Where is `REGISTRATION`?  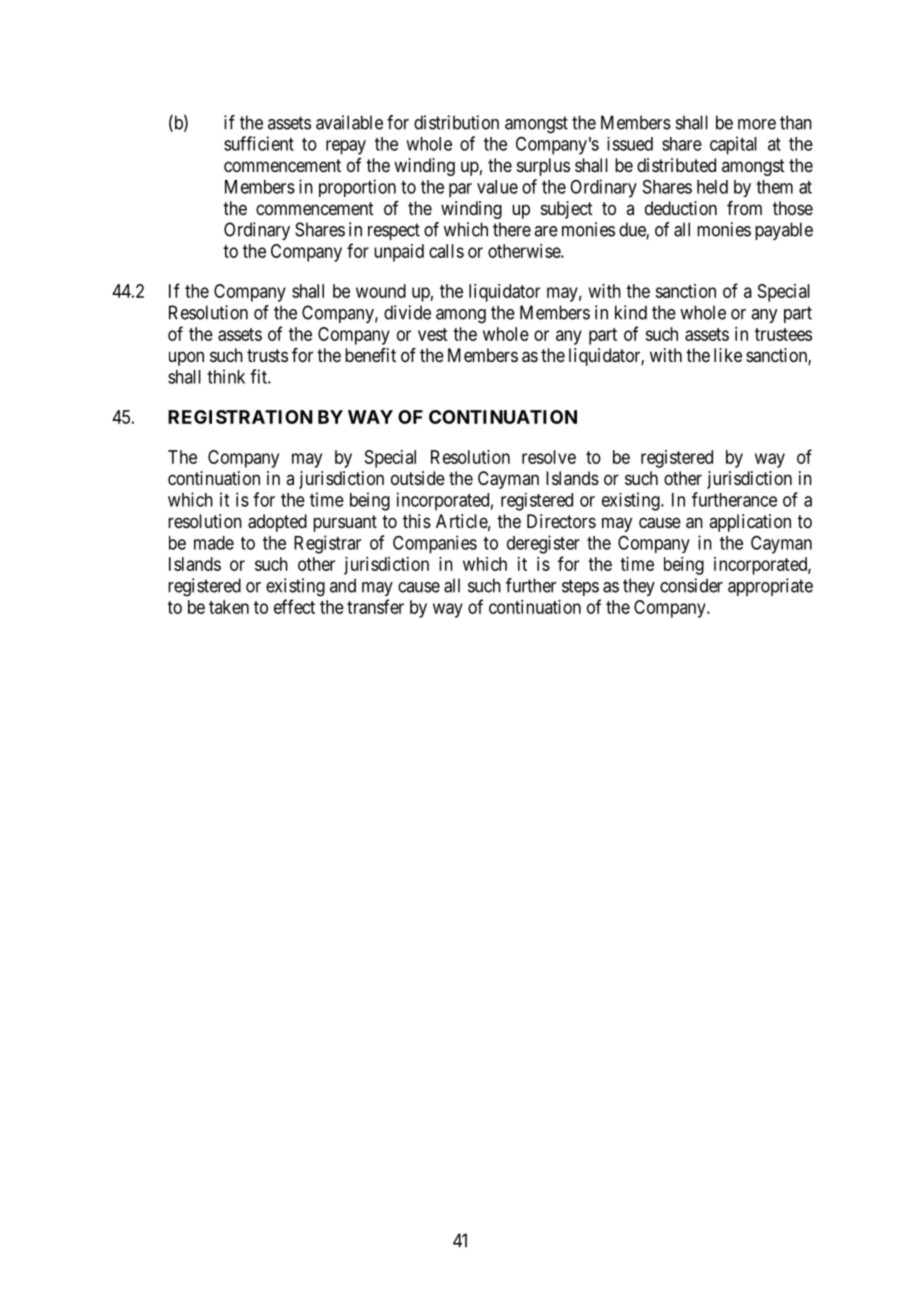
REGISTRATION is located at coordinates (240, 417).
